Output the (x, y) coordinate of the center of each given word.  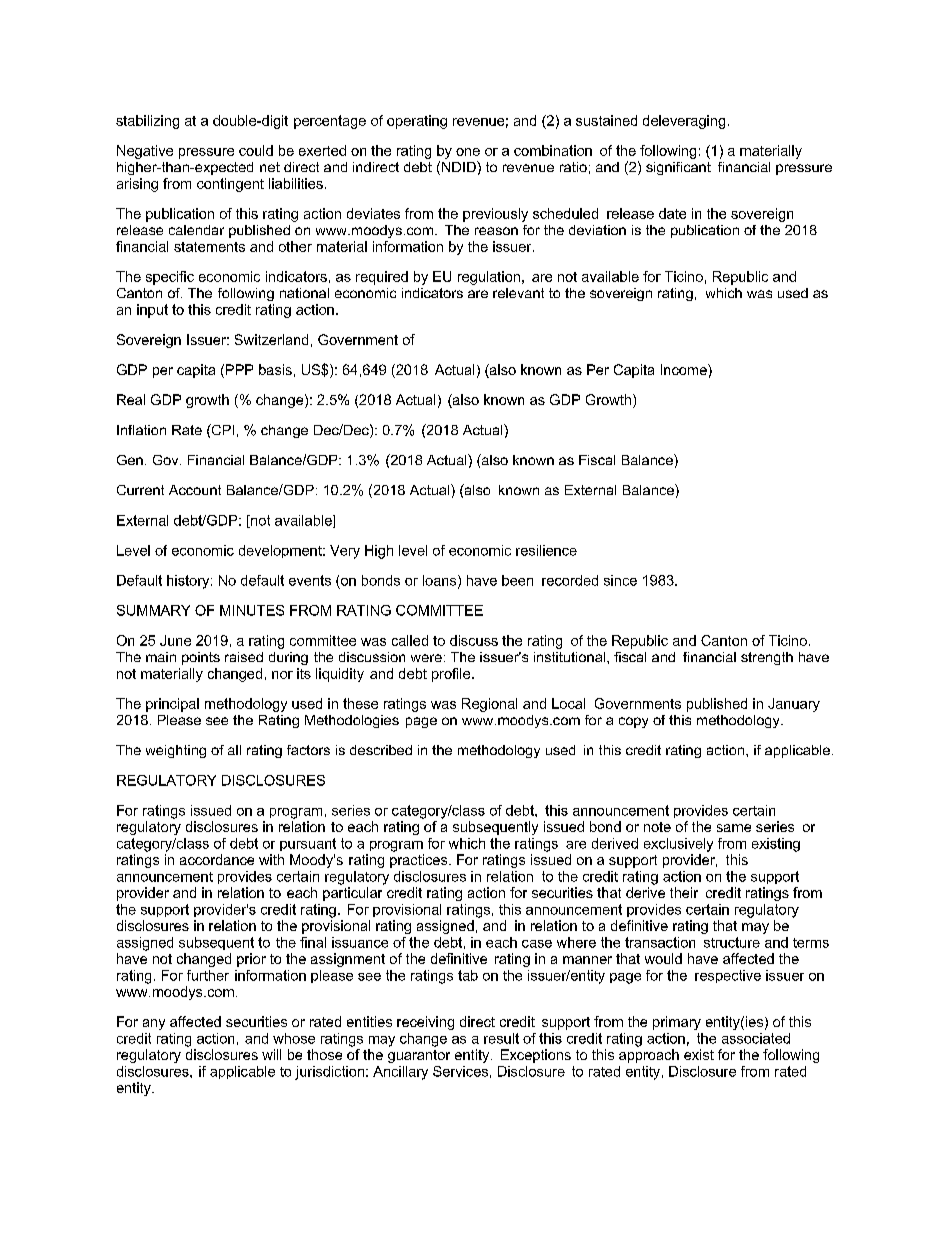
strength (767, 658)
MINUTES (252, 610)
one (468, 152)
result (501, 1038)
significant (678, 168)
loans (441, 581)
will (271, 1054)
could (256, 150)
